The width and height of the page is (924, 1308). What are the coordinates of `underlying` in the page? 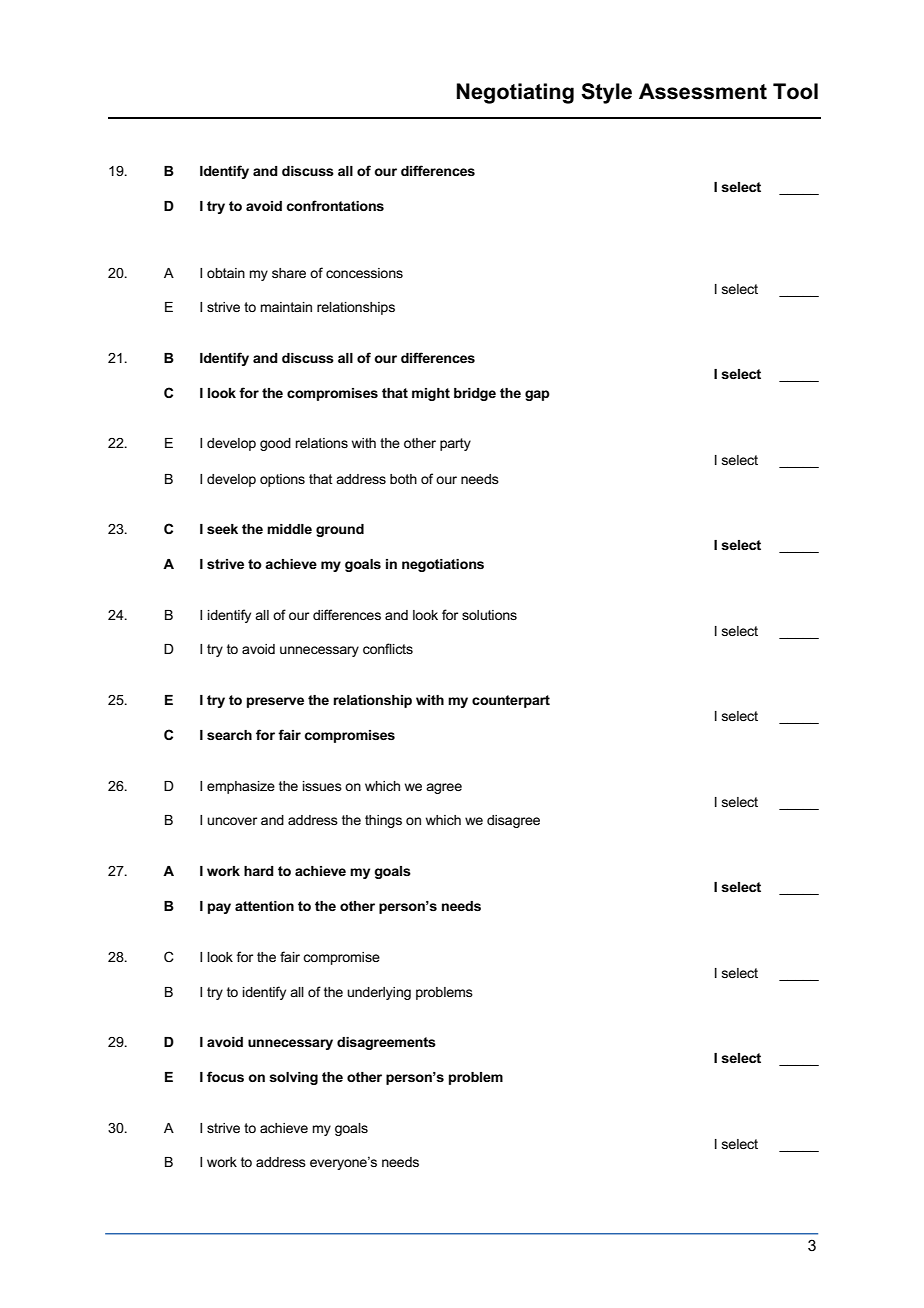 It's located at (379, 993).
